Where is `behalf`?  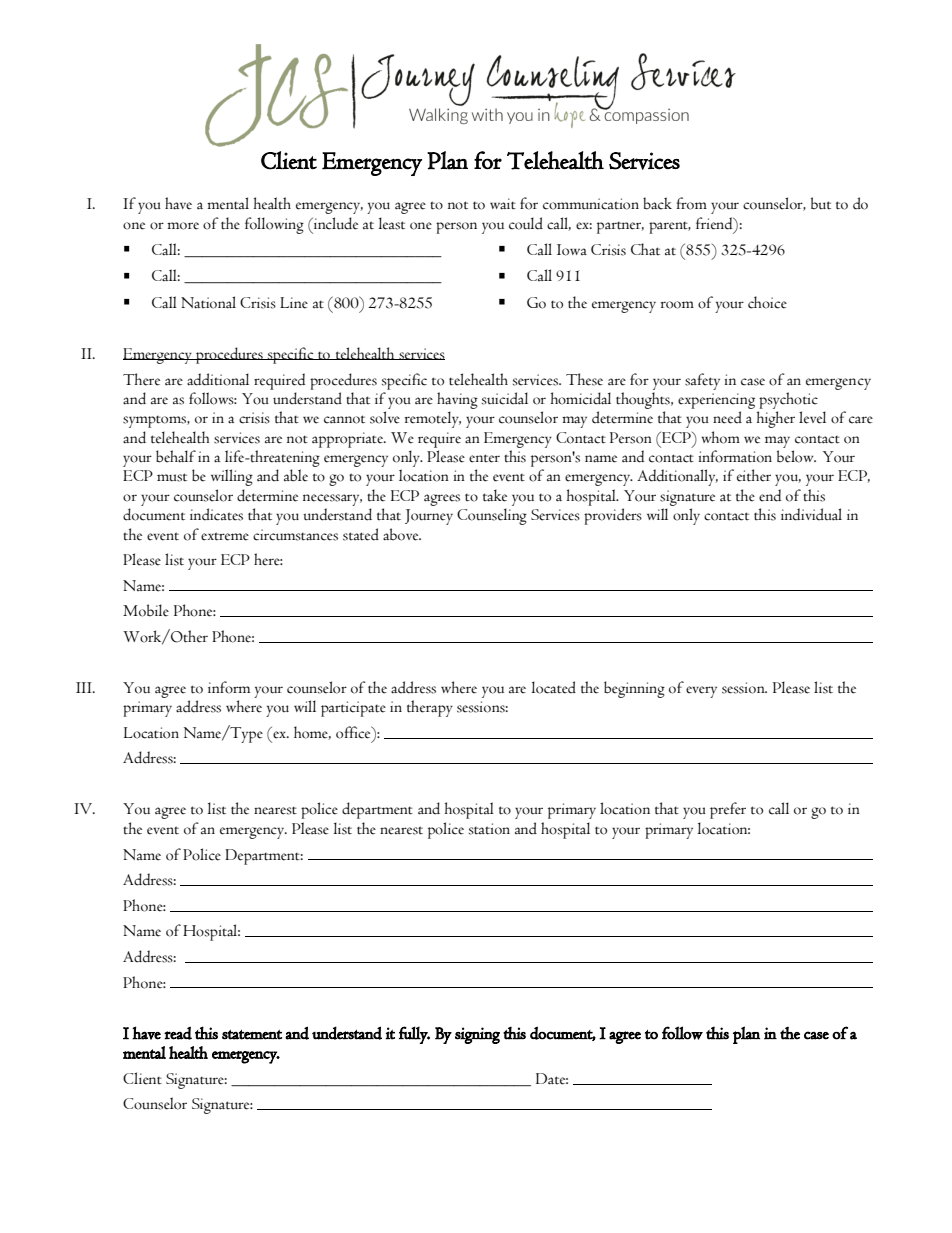 behalf is located at coordinates (176, 456).
